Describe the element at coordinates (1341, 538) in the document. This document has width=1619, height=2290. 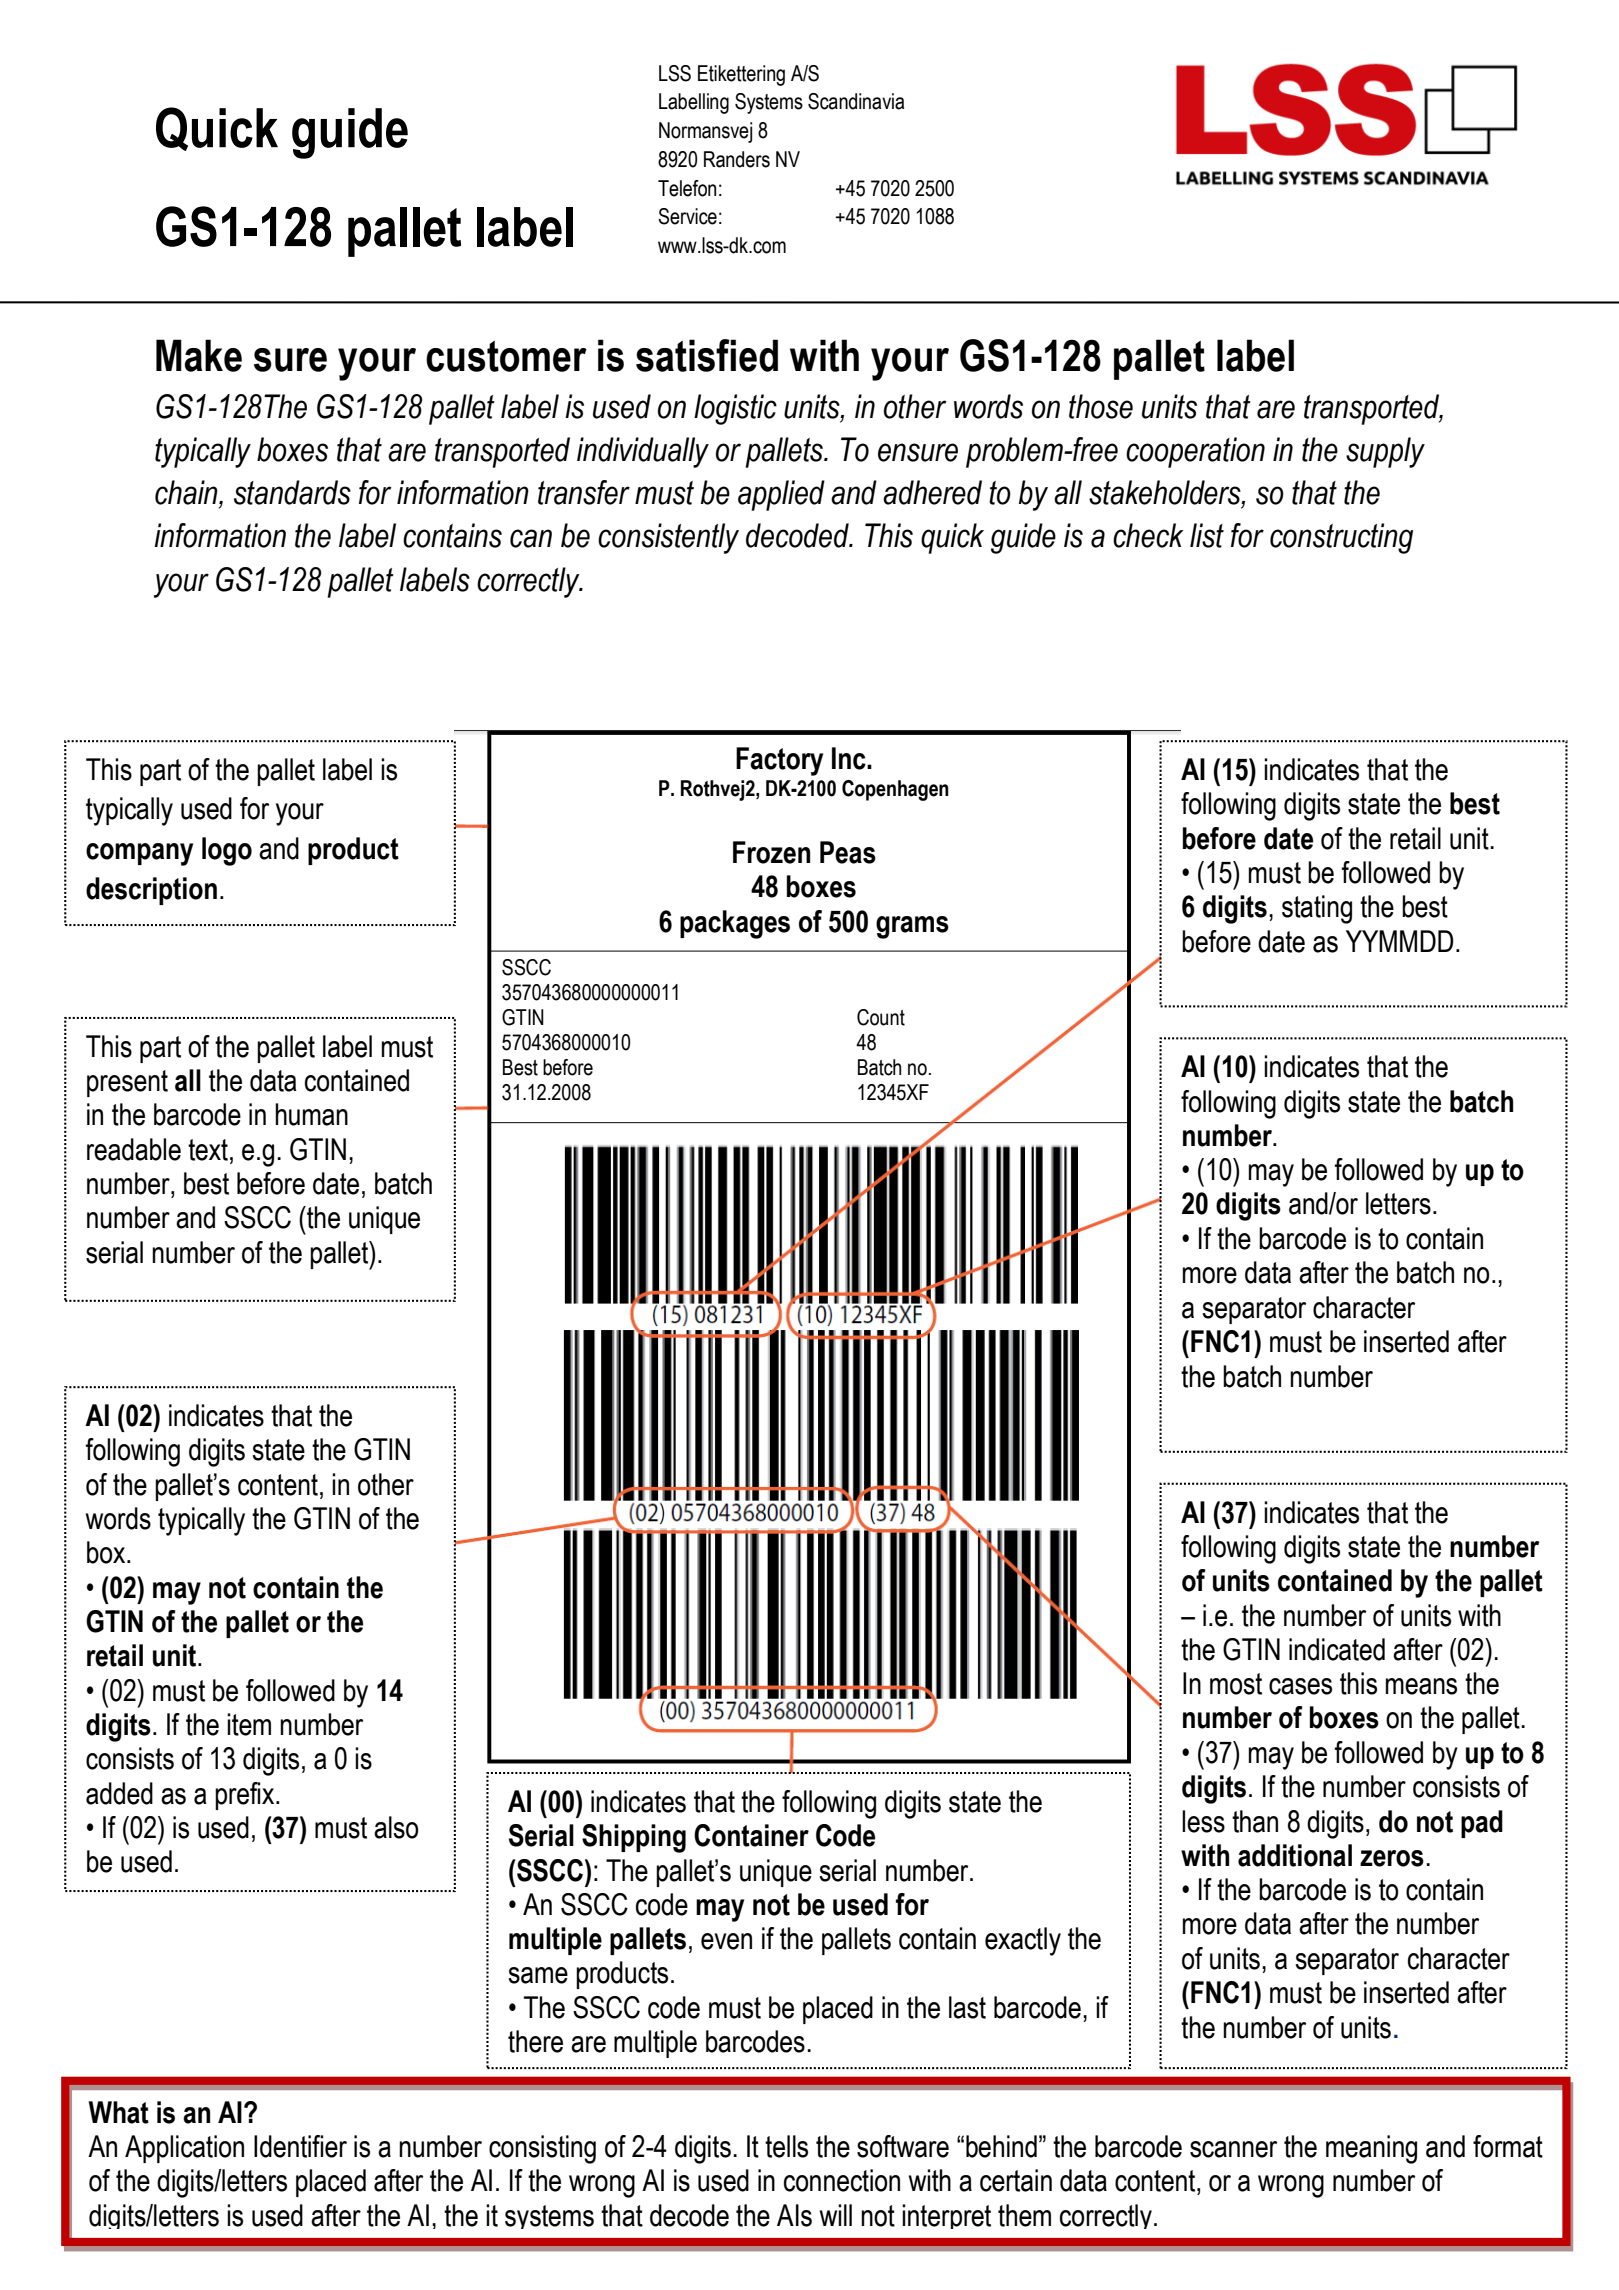
I see `constructing` at that location.
